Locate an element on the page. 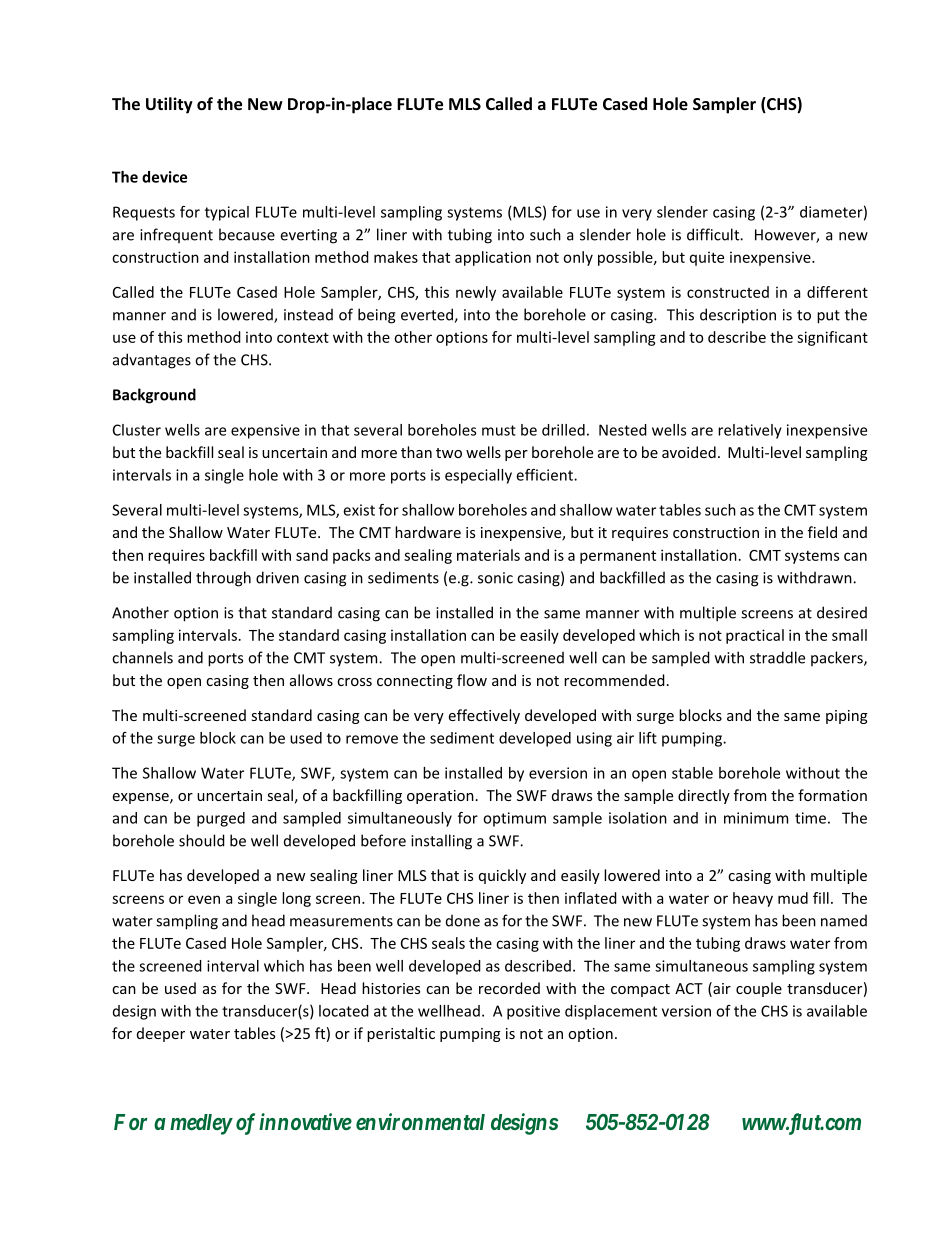  allows is located at coordinates (311, 680).
